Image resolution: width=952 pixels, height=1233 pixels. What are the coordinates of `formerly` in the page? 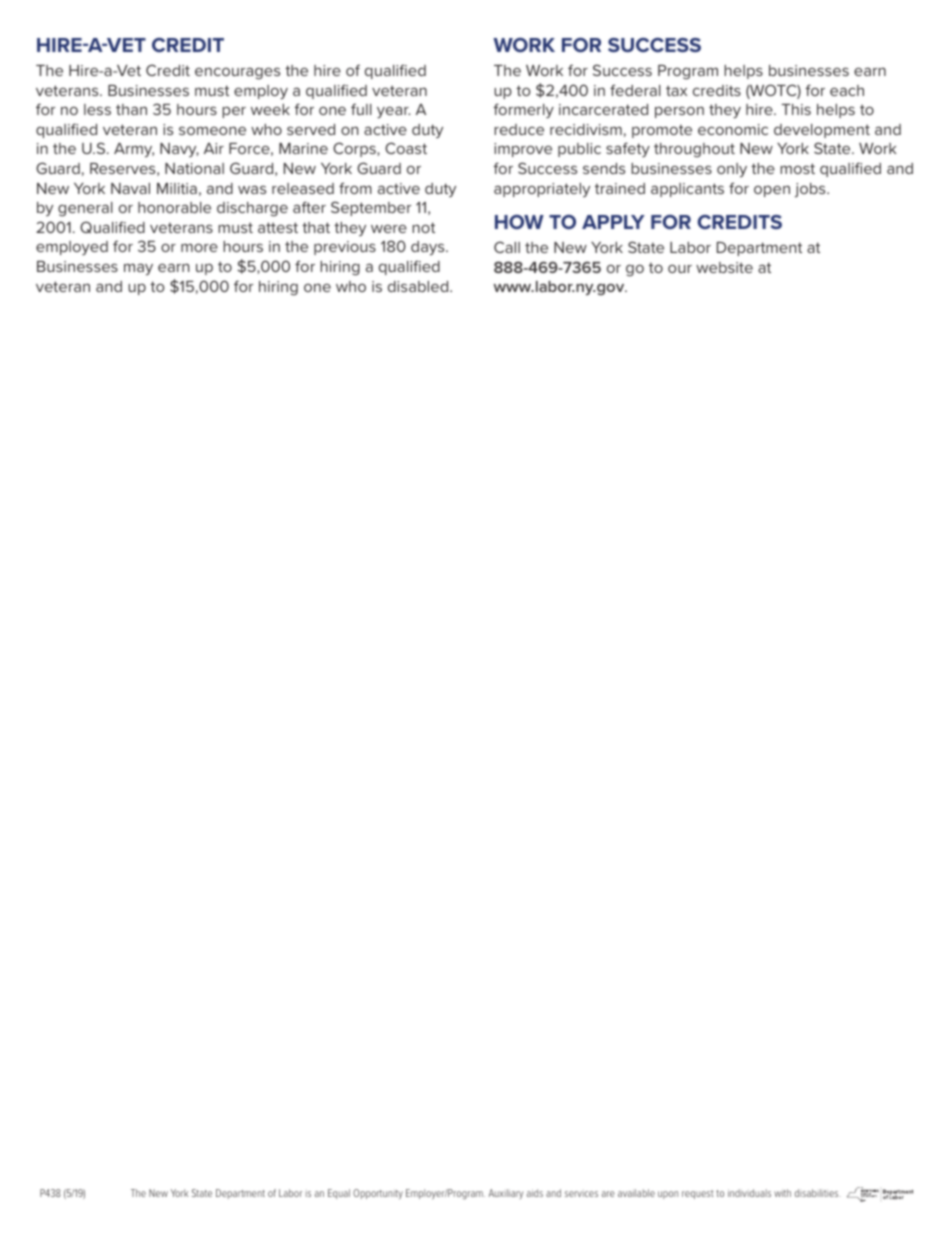 It's located at (523, 110).
